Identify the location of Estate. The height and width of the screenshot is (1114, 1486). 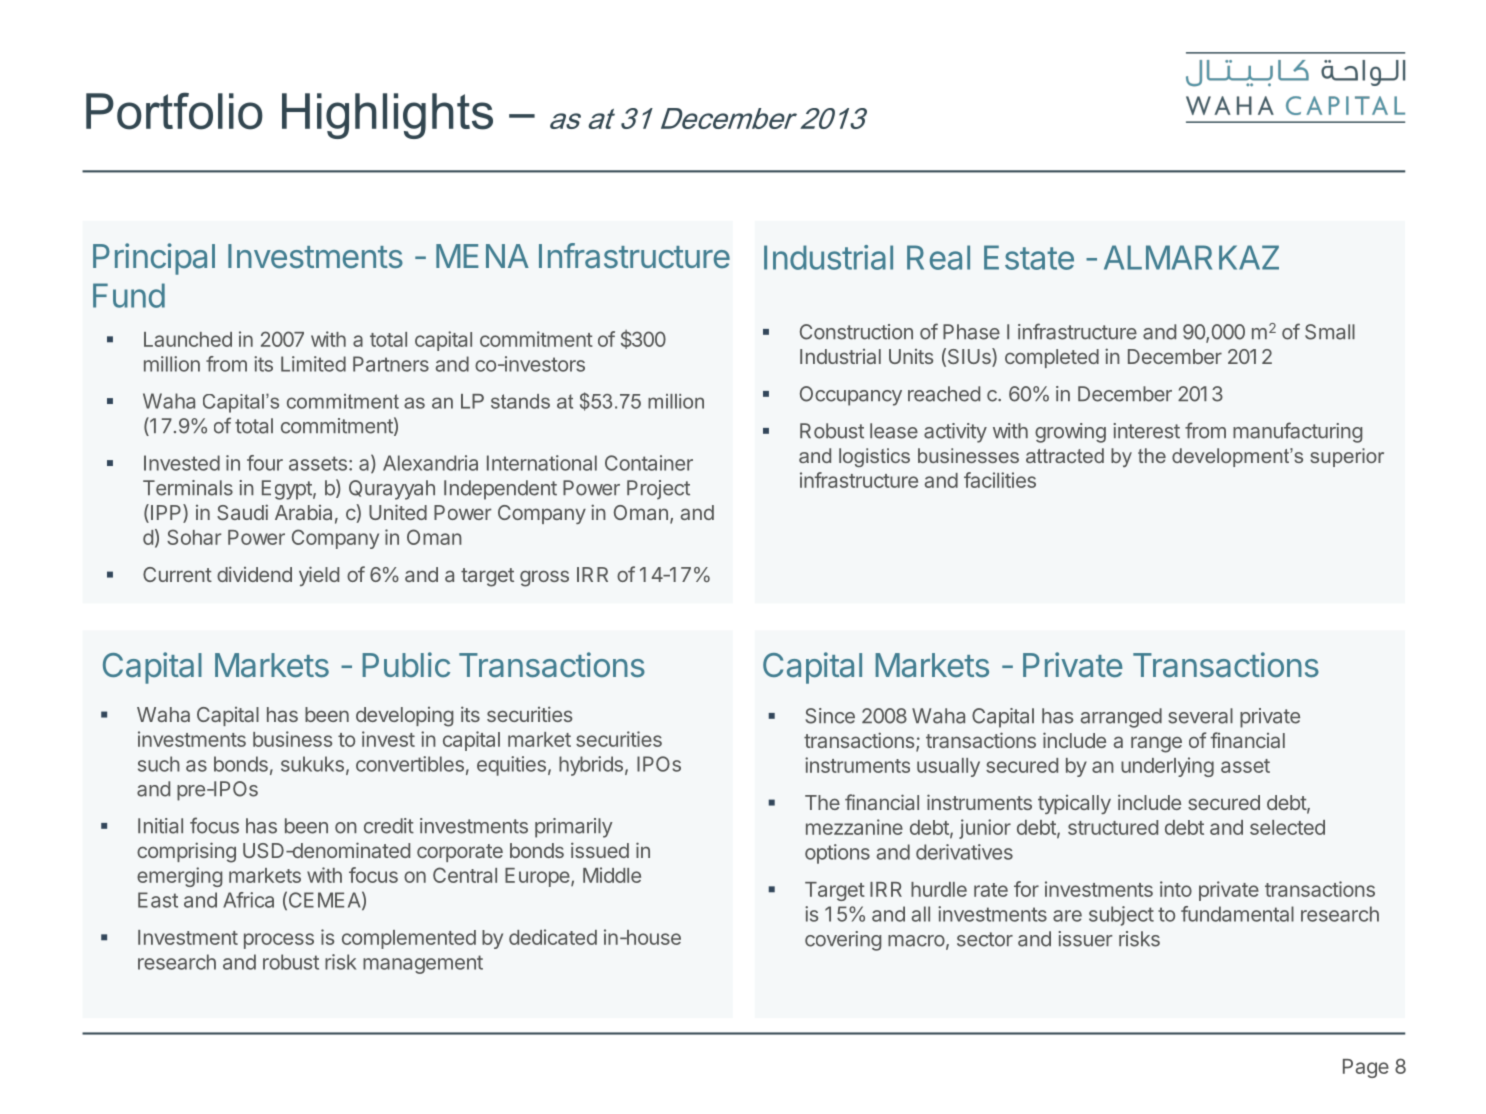
(1029, 257).
